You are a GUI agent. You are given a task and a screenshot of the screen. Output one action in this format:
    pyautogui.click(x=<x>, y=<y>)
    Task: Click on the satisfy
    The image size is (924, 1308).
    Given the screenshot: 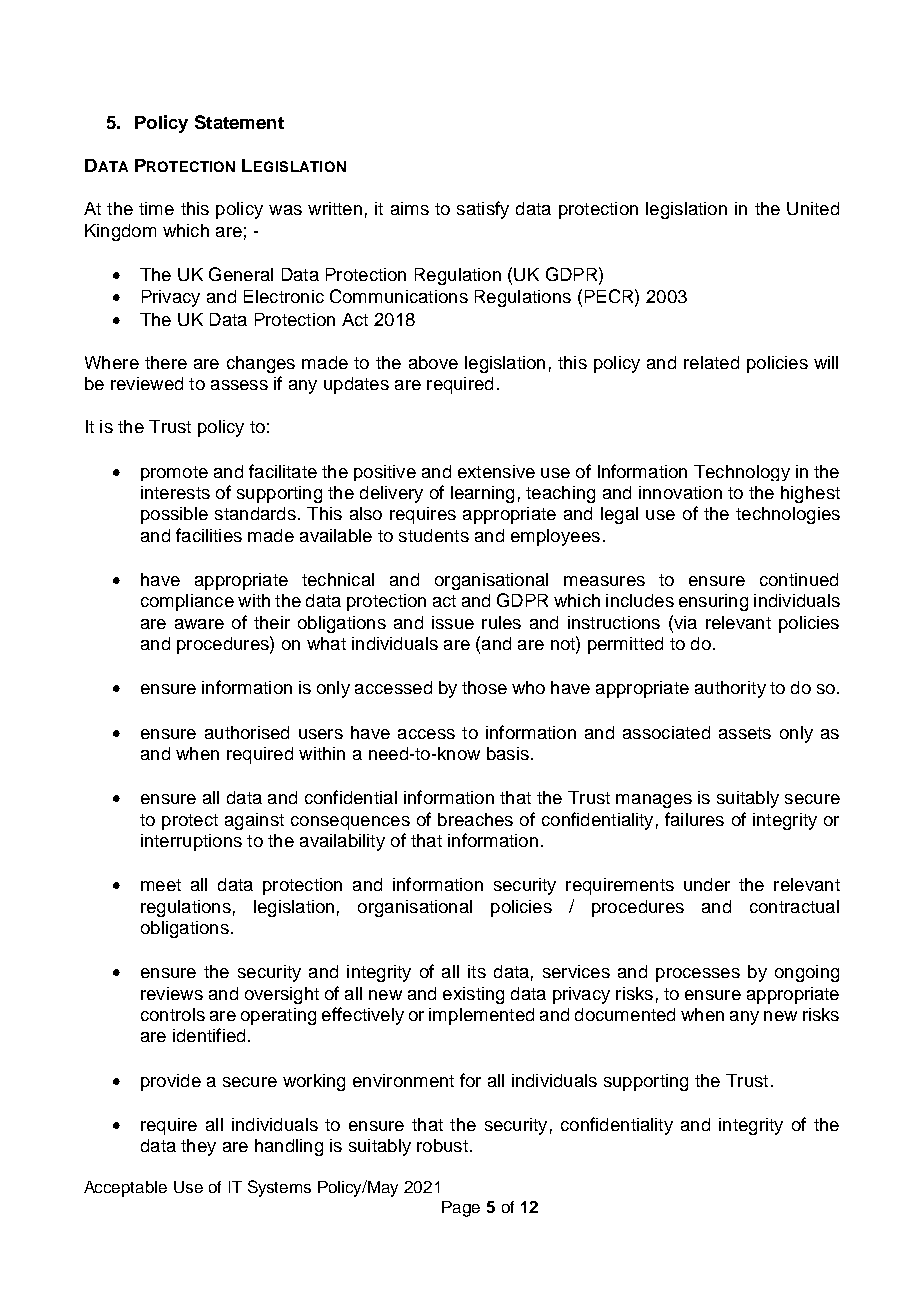 What is the action you would take?
    pyautogui.click(x=483, y=210)
